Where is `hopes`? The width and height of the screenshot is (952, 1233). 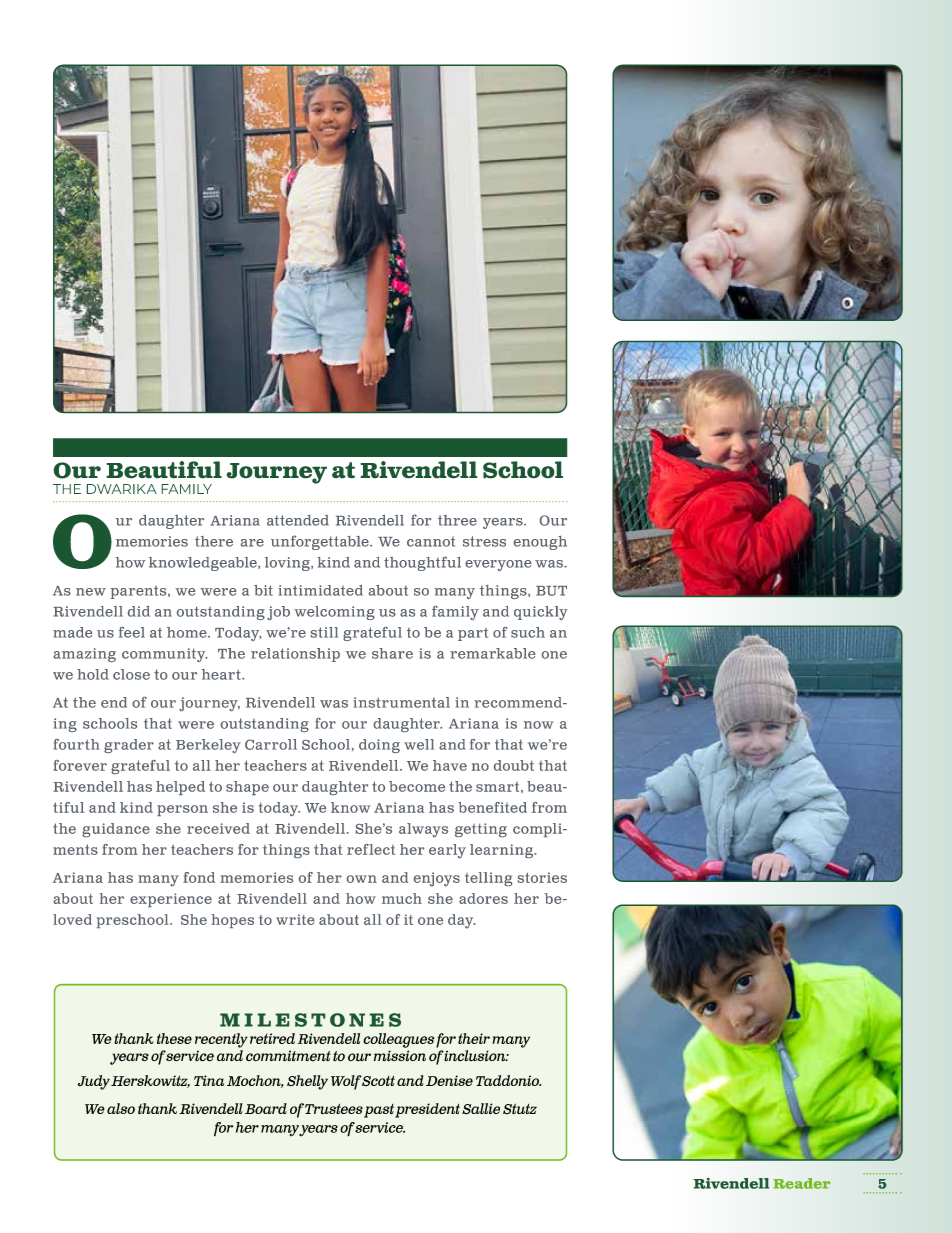
hopes is located at coordinates (232, 921).
